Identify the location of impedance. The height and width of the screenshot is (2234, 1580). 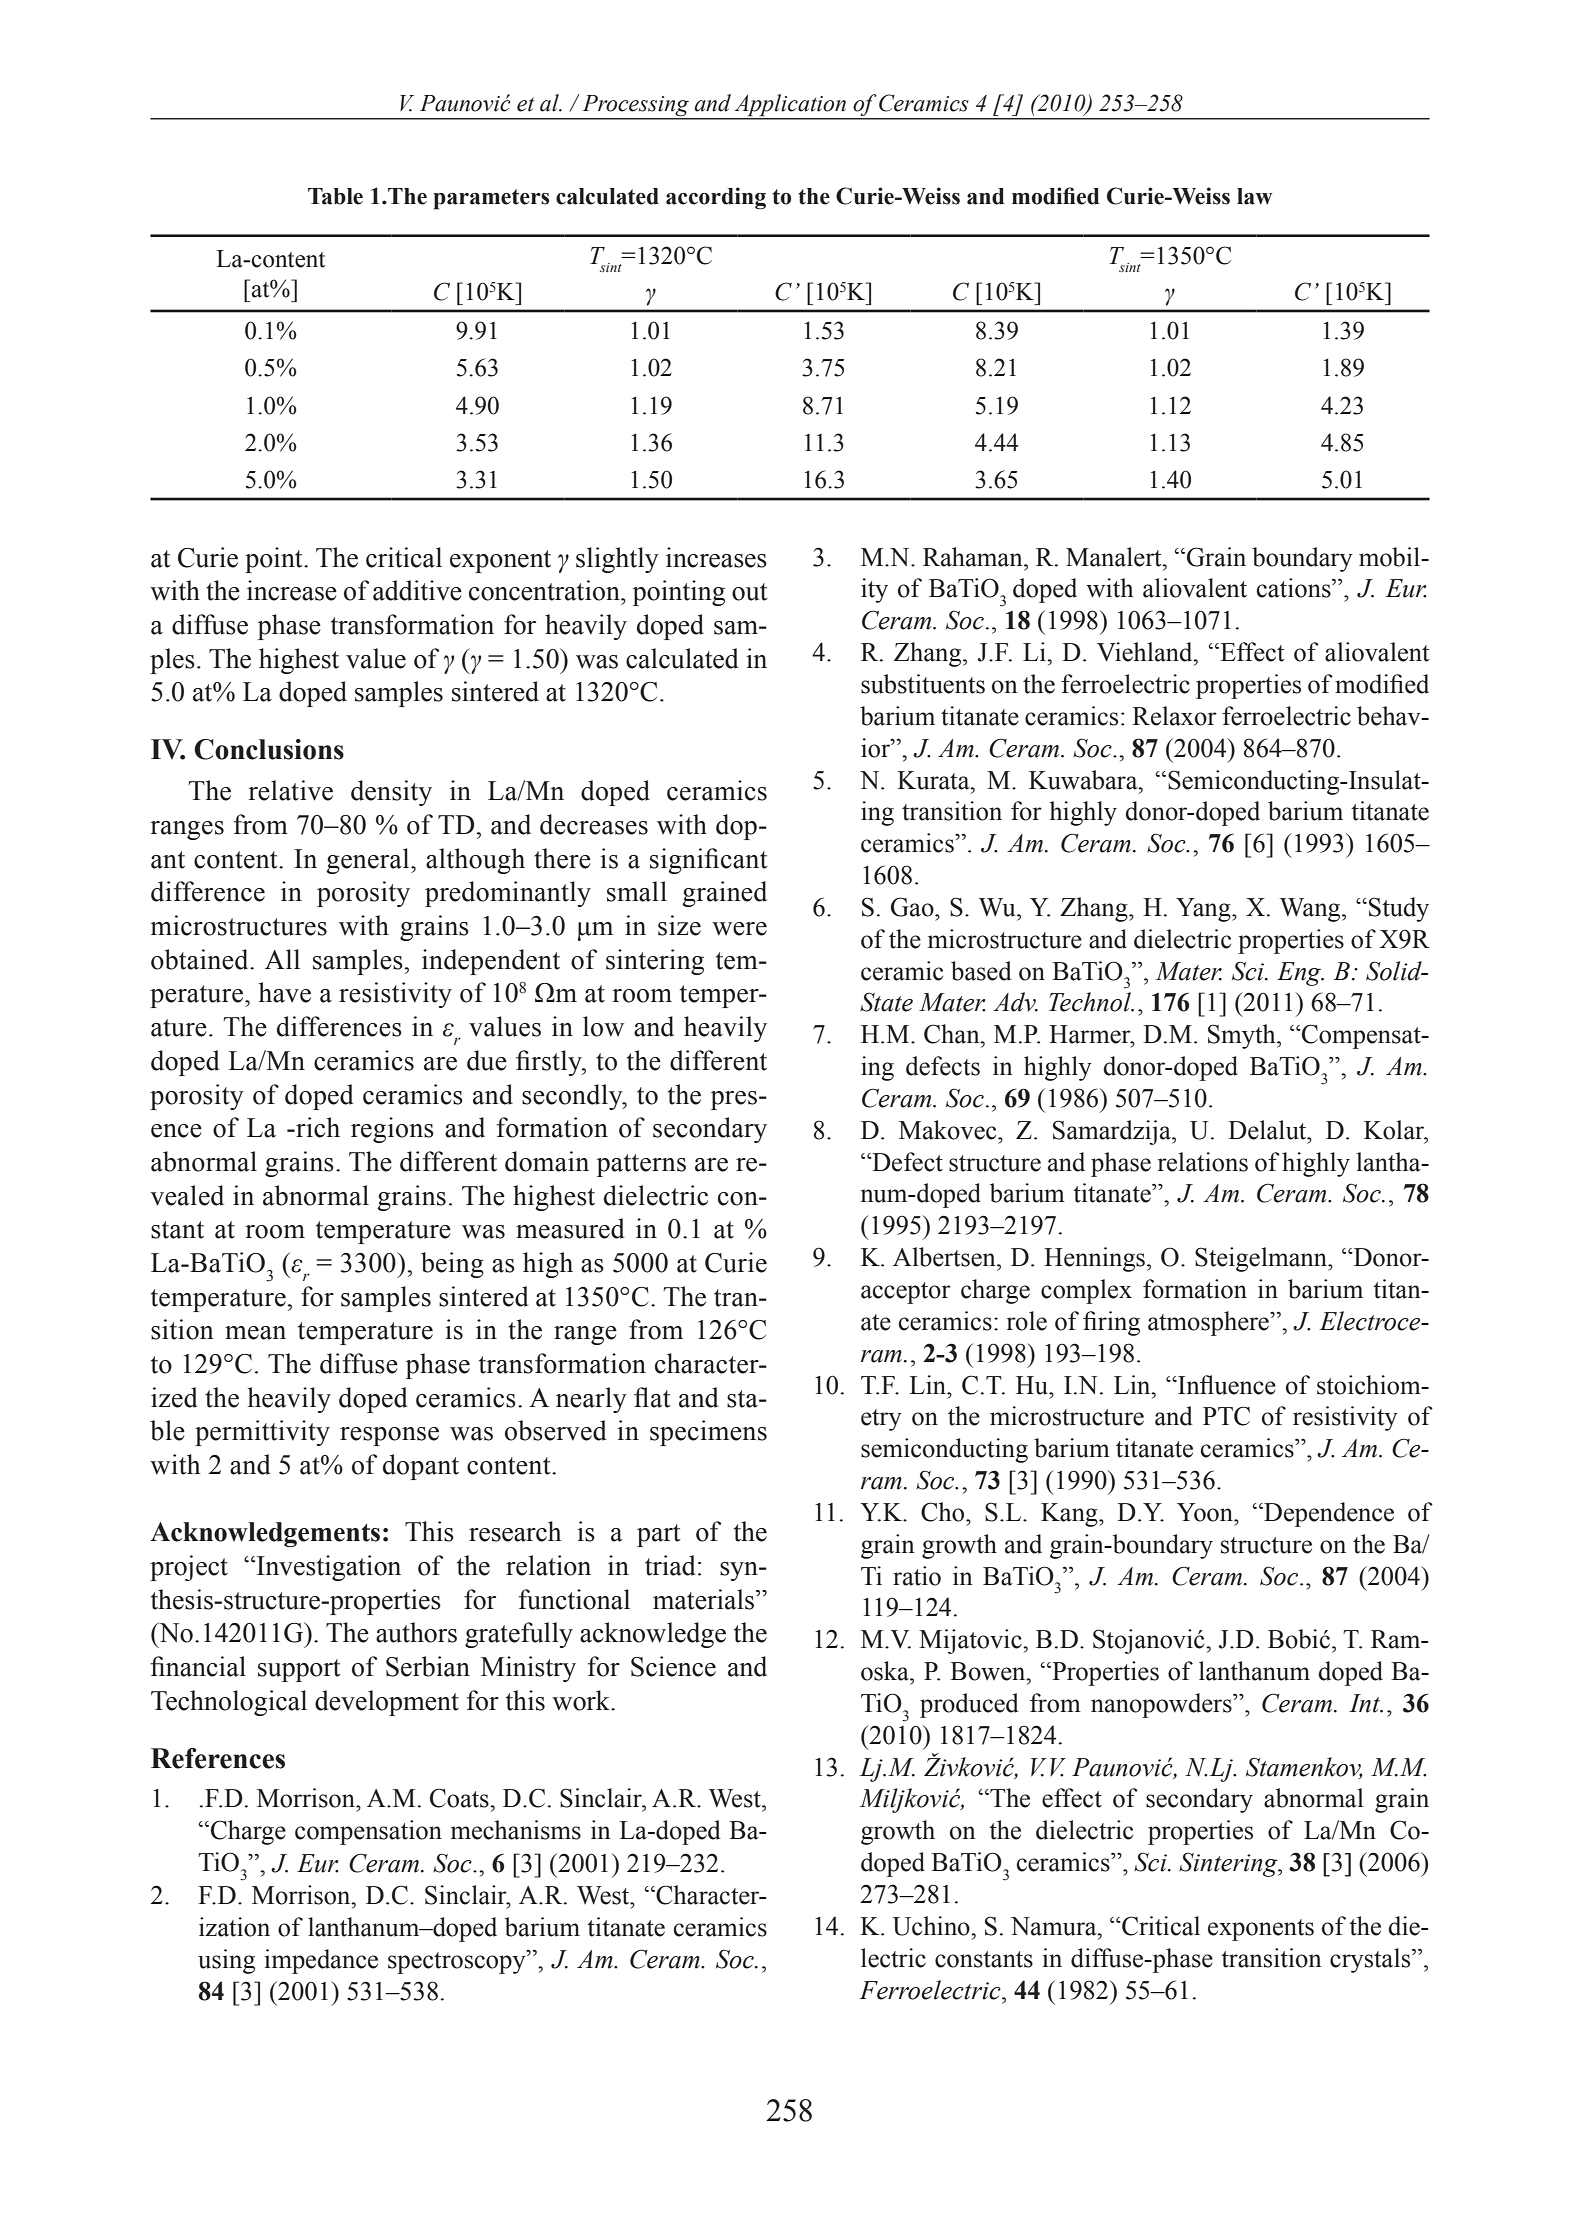
(321, 1961).
